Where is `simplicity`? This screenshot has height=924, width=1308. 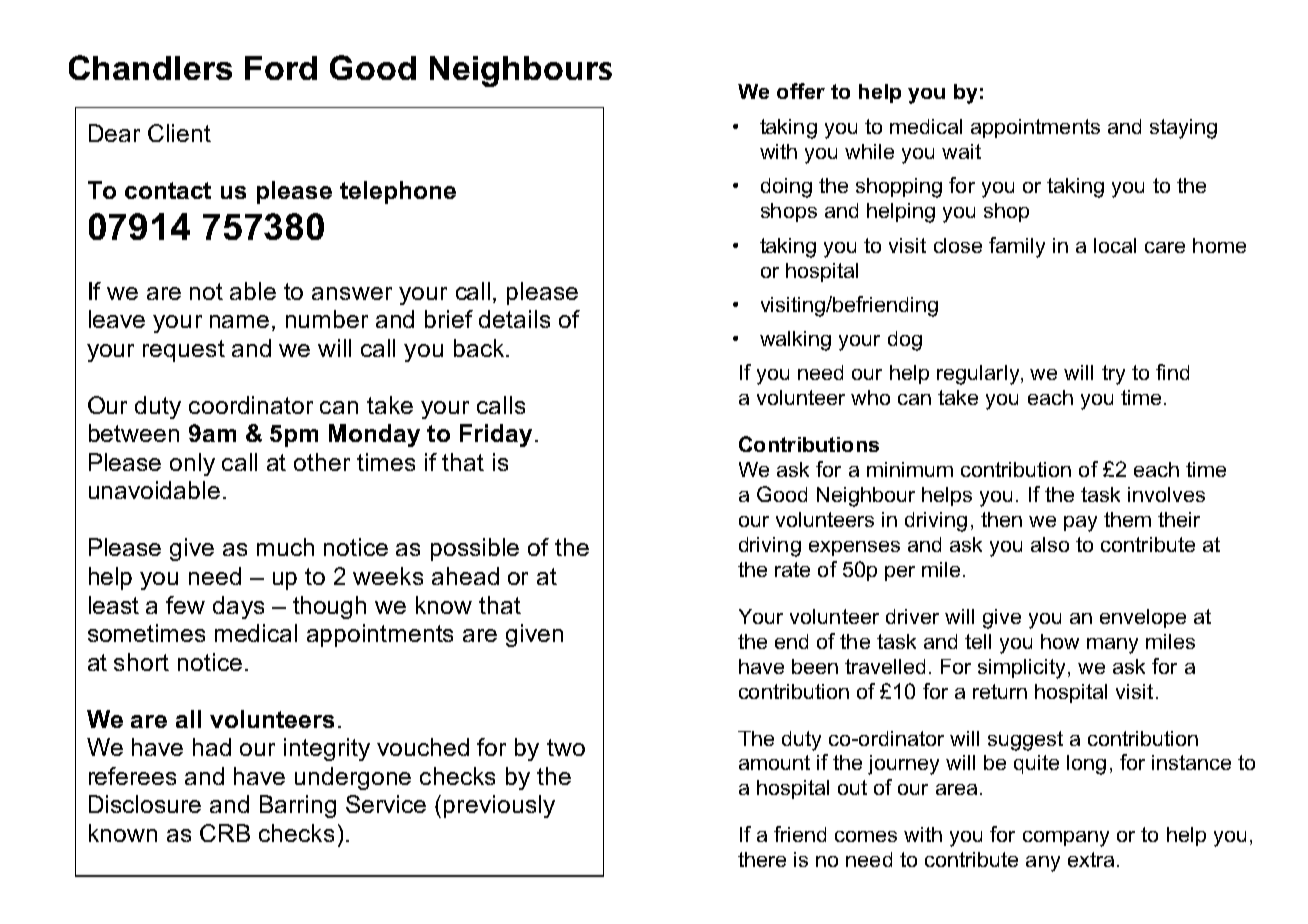 simplicity is located at coordinates (1023, 669).
